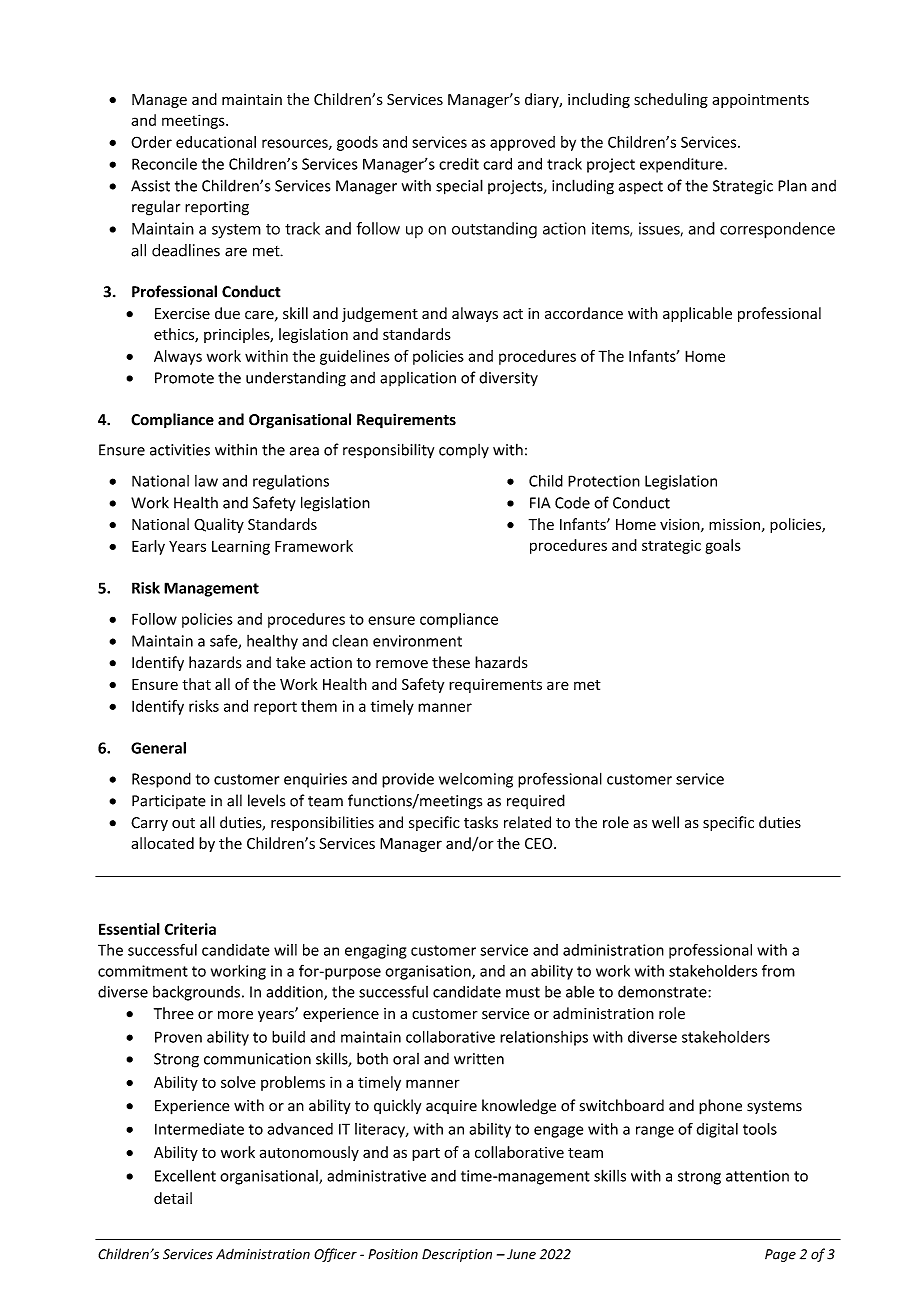  What do you see at coordinates (682, 165) in the image?
I see `expenditure` at bounding box center [682, 165].
